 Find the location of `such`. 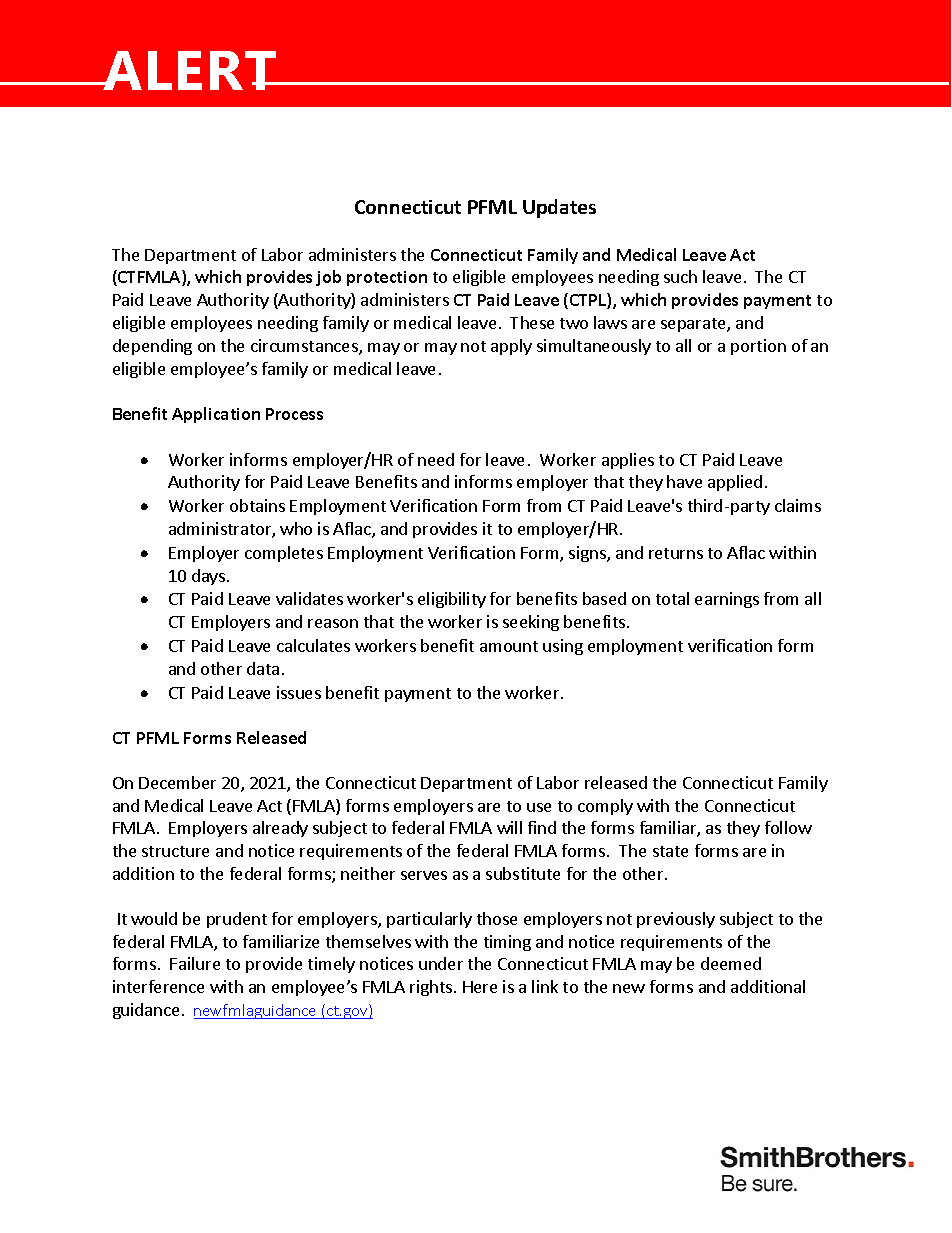

such is located at coordinates (680, 276).
